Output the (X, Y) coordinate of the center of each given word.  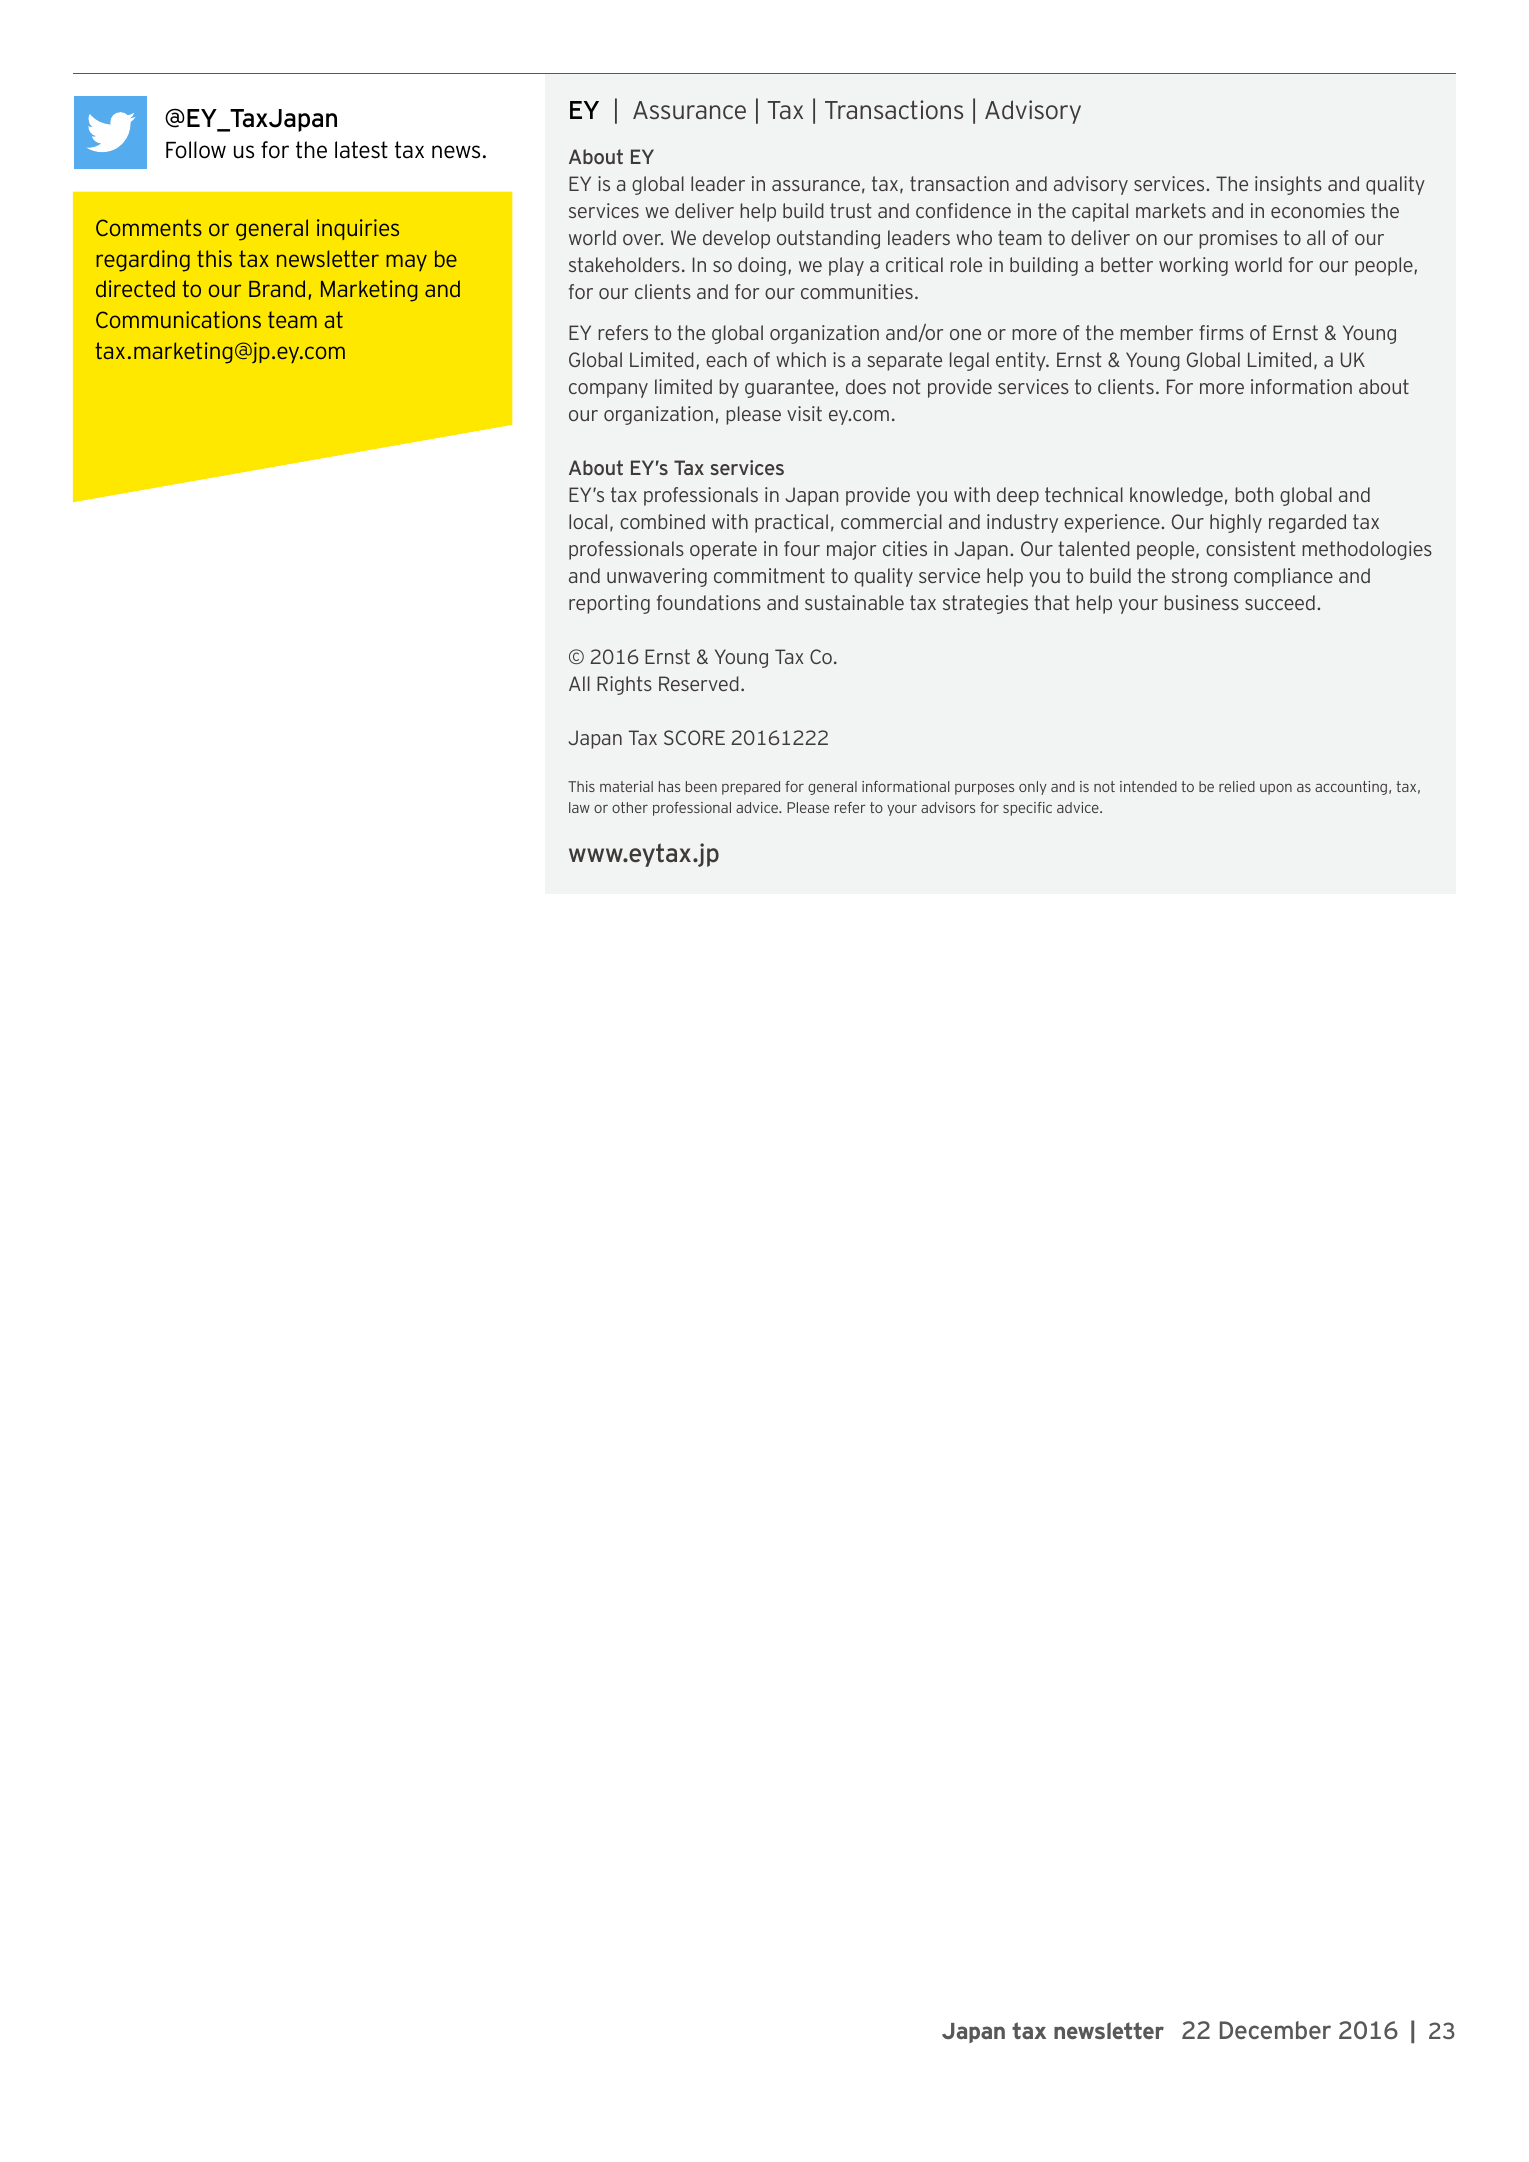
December (1275, 2030)
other (630, 807)
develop (736, 239)
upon (1276, 789)
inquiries (358, 229)
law (579, 807)
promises (1238, 239)
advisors (948, 807)
